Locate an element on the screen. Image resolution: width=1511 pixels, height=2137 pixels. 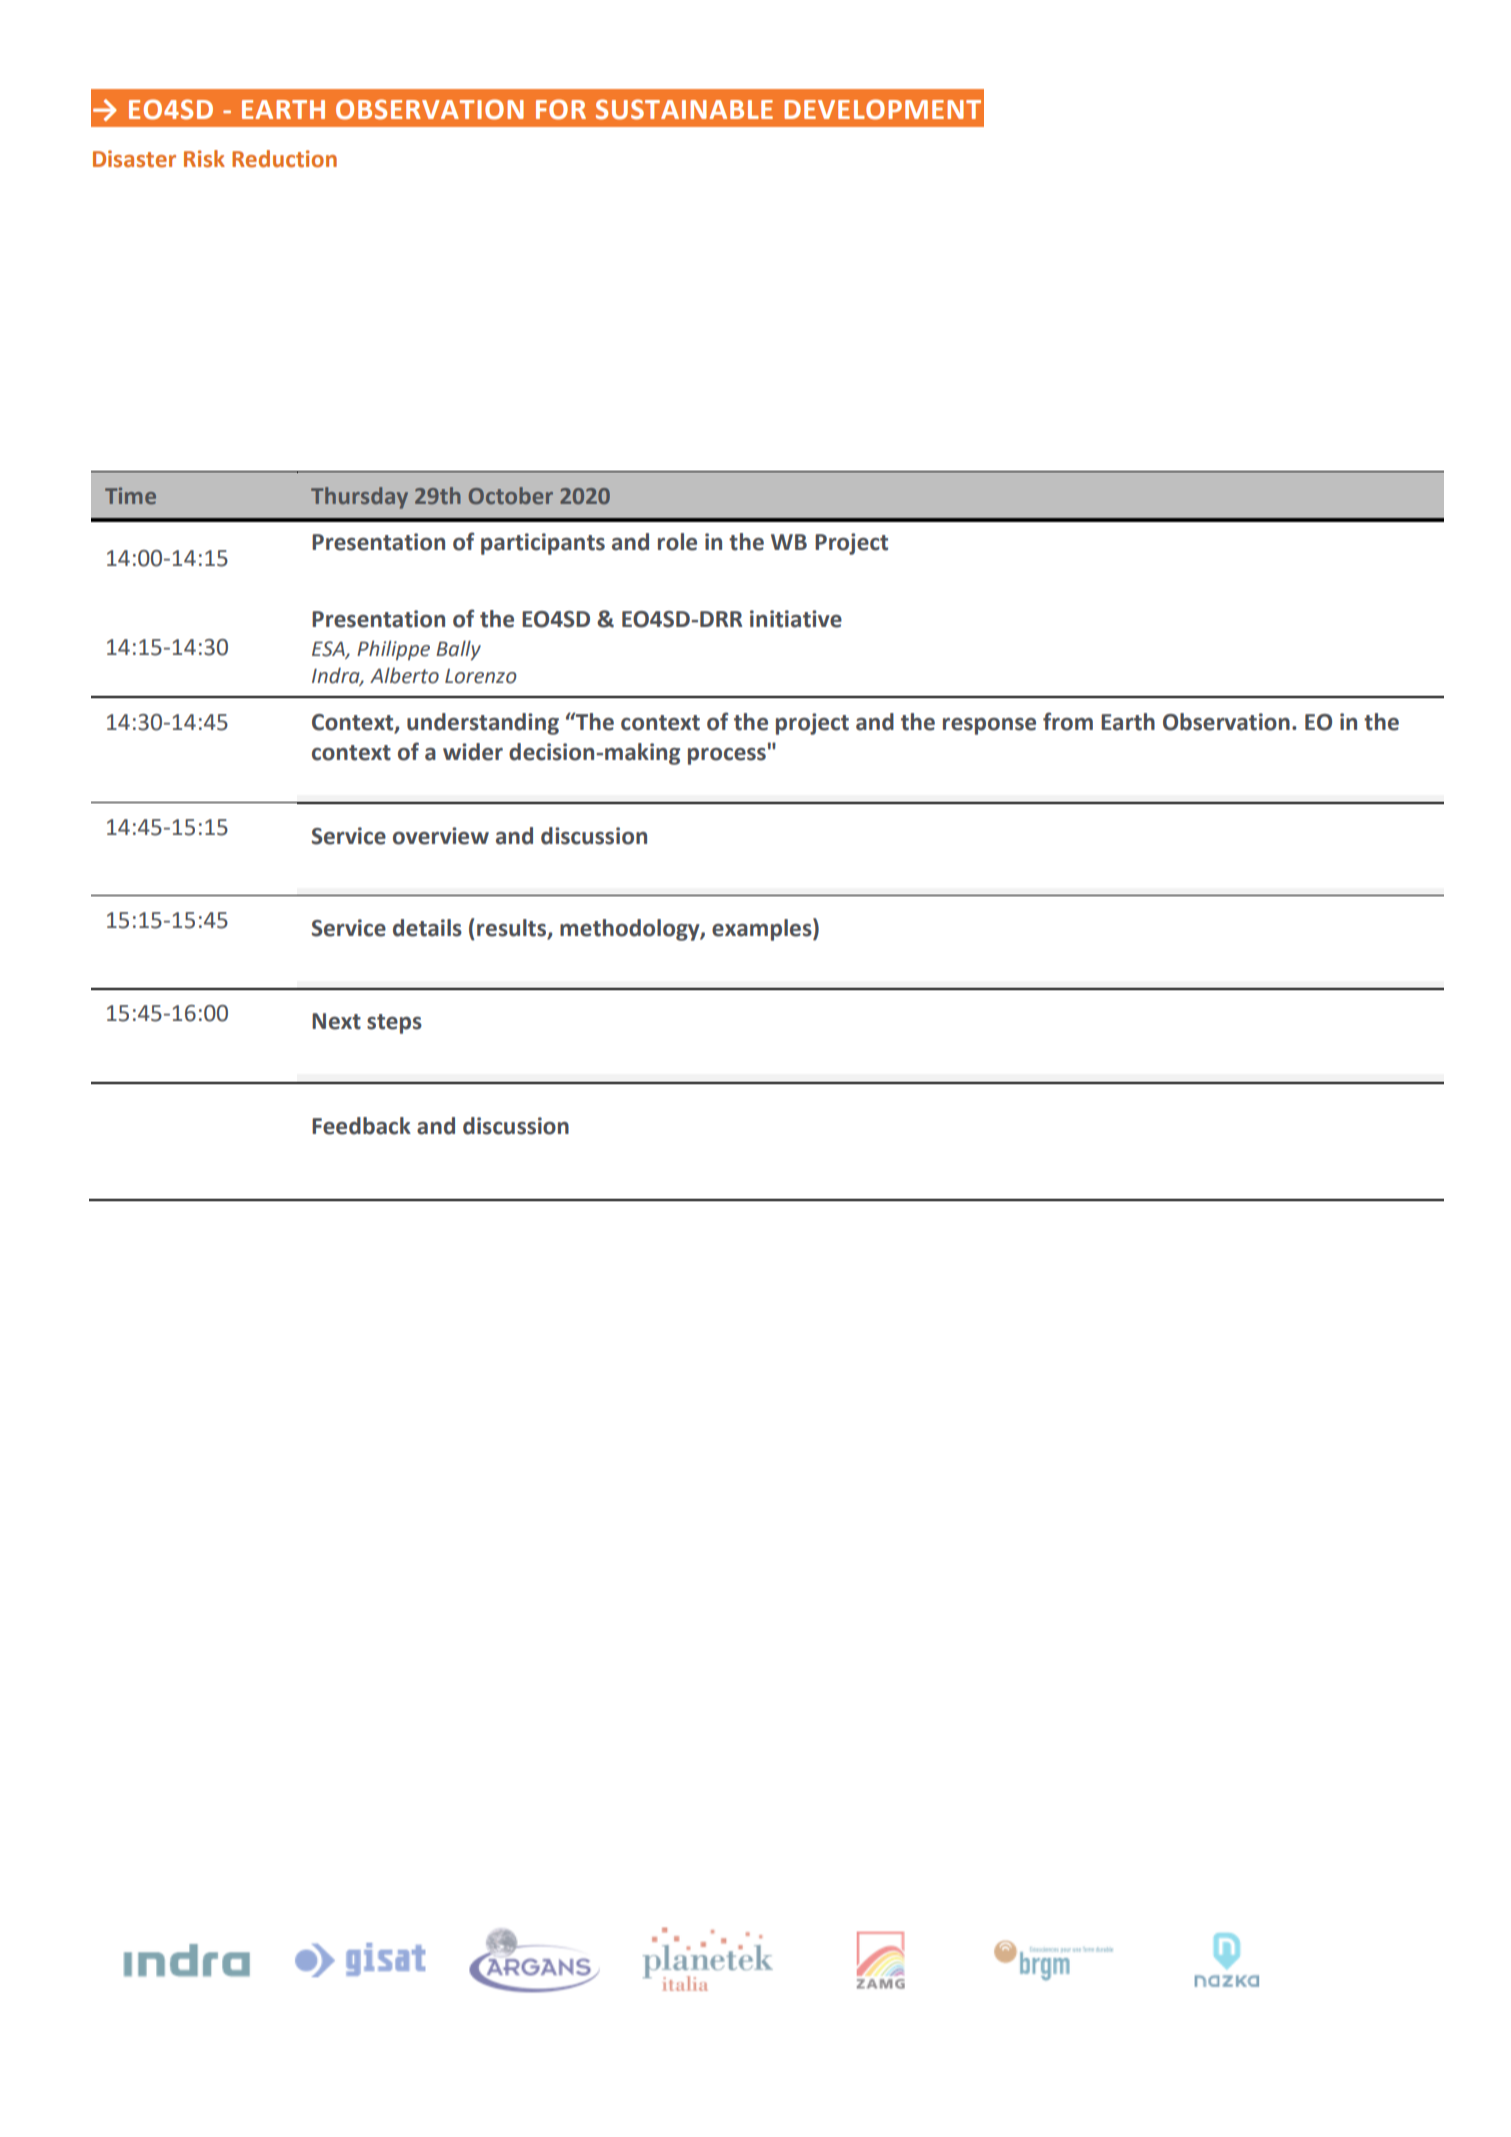
examples is located at coordinates (763, 929).
